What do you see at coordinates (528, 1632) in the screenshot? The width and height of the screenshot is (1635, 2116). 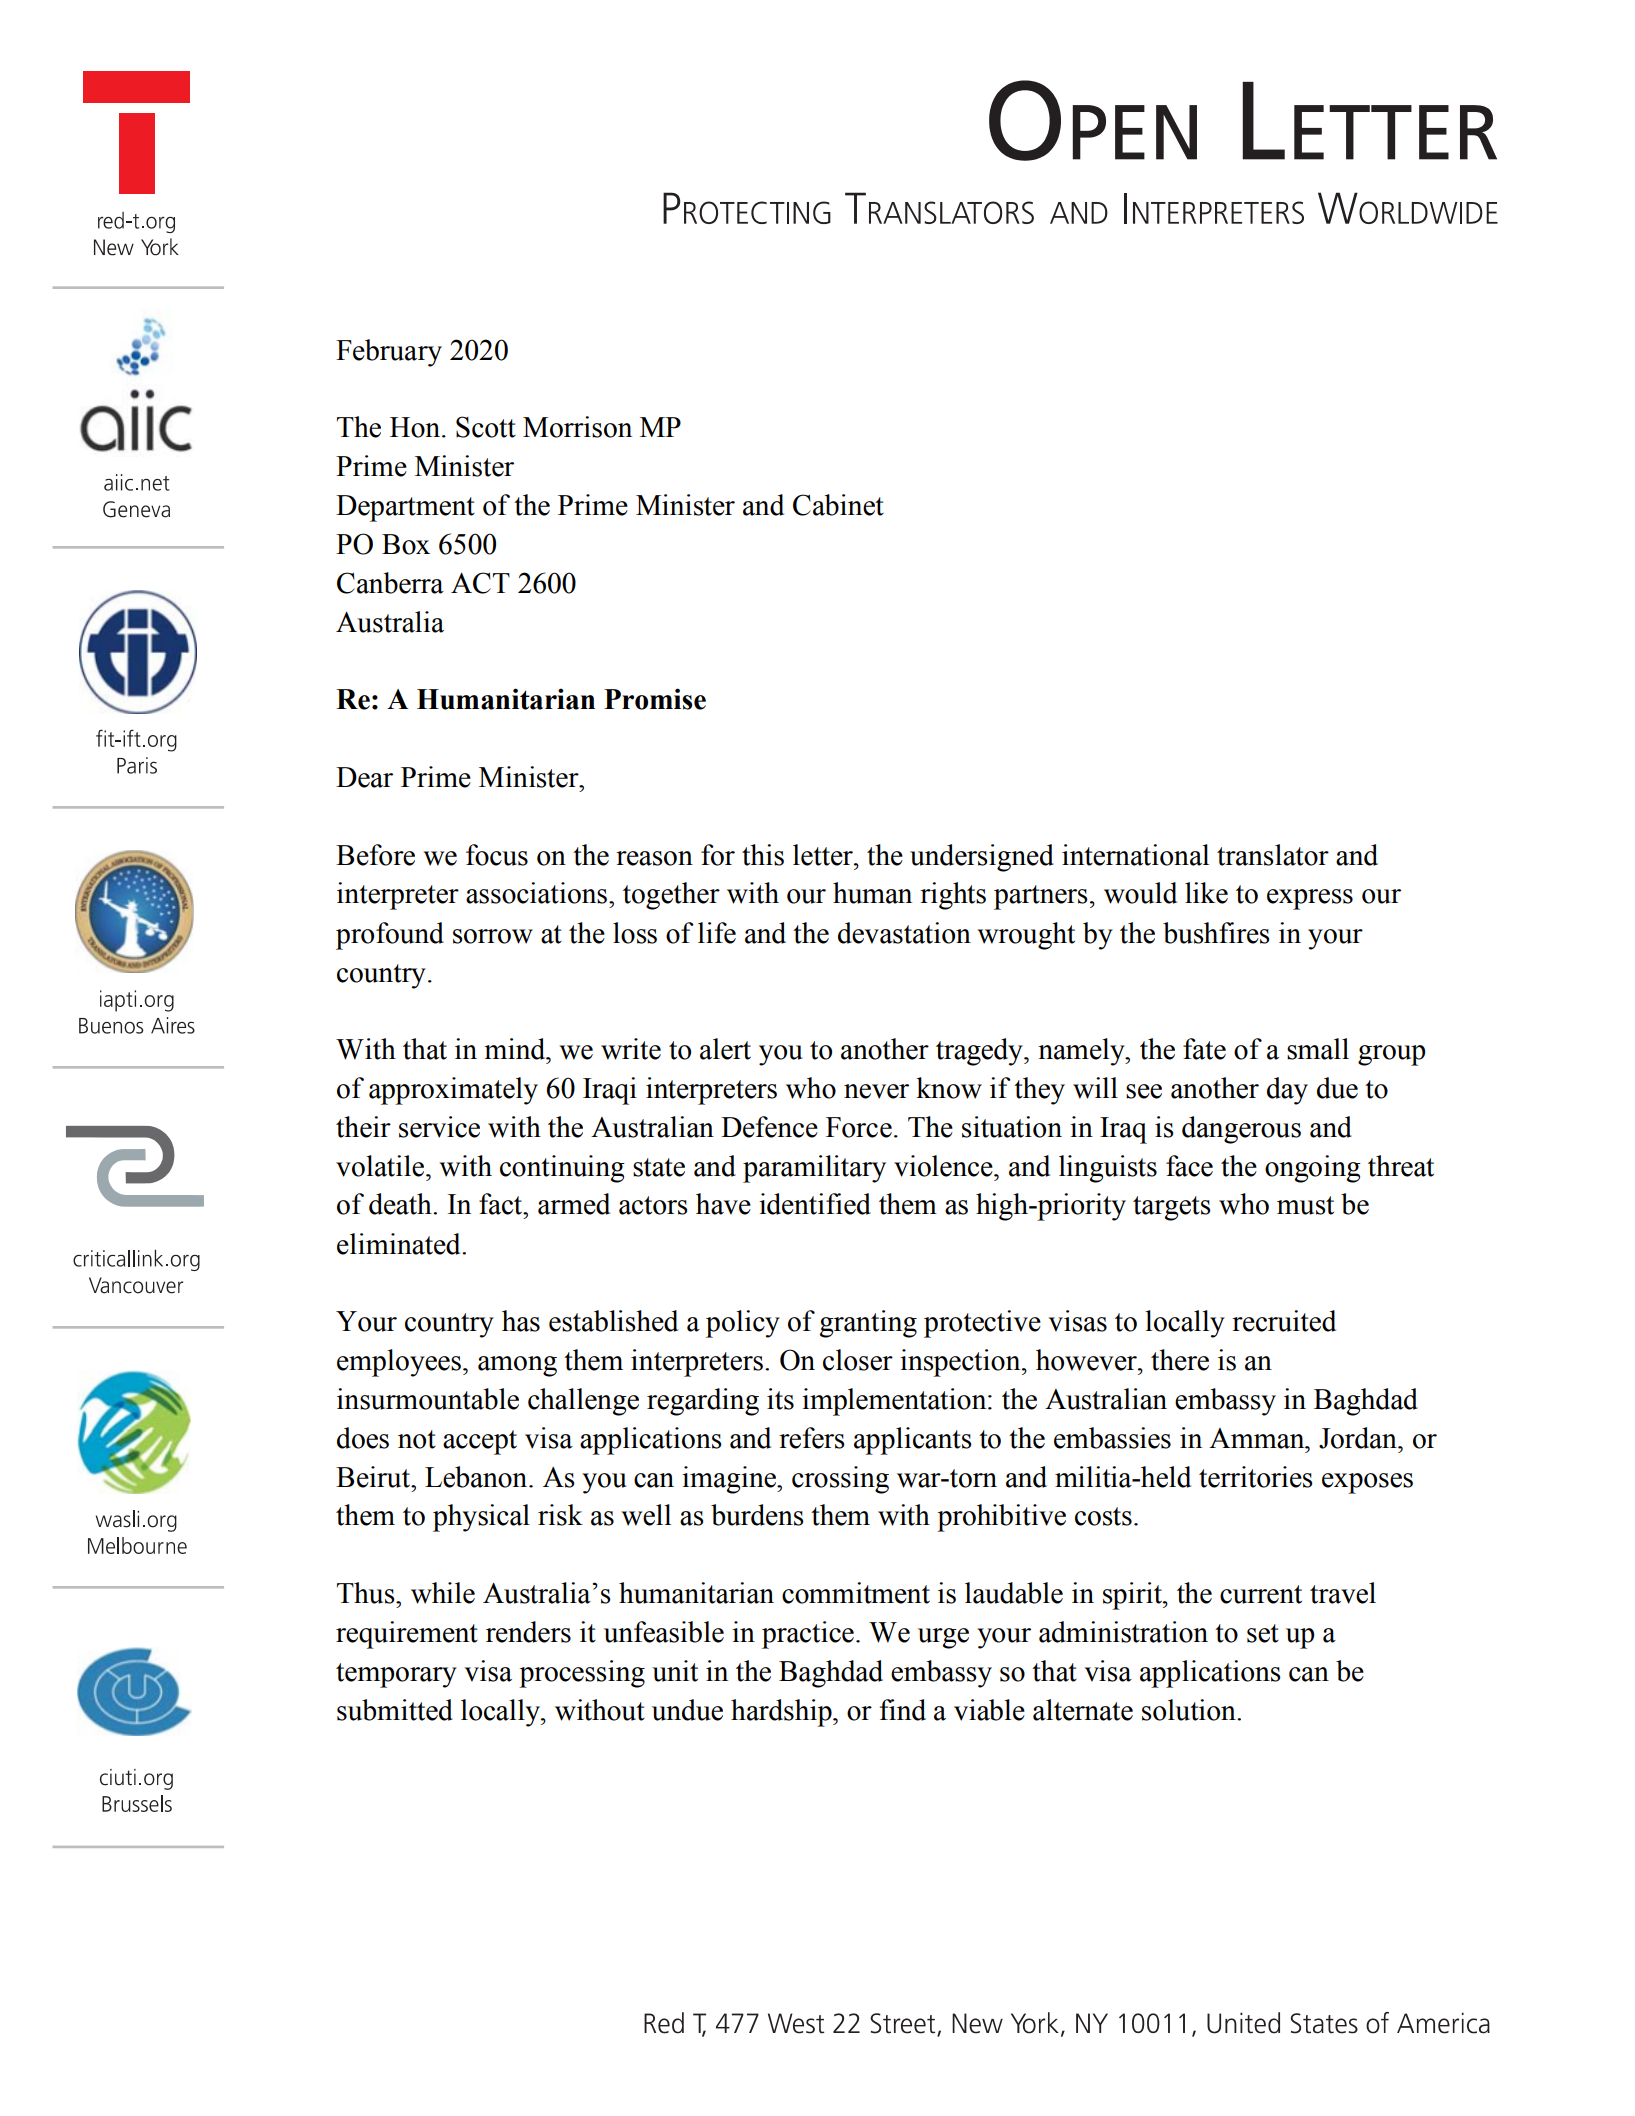 I see `renders` at bounding box center [528, 1632].
